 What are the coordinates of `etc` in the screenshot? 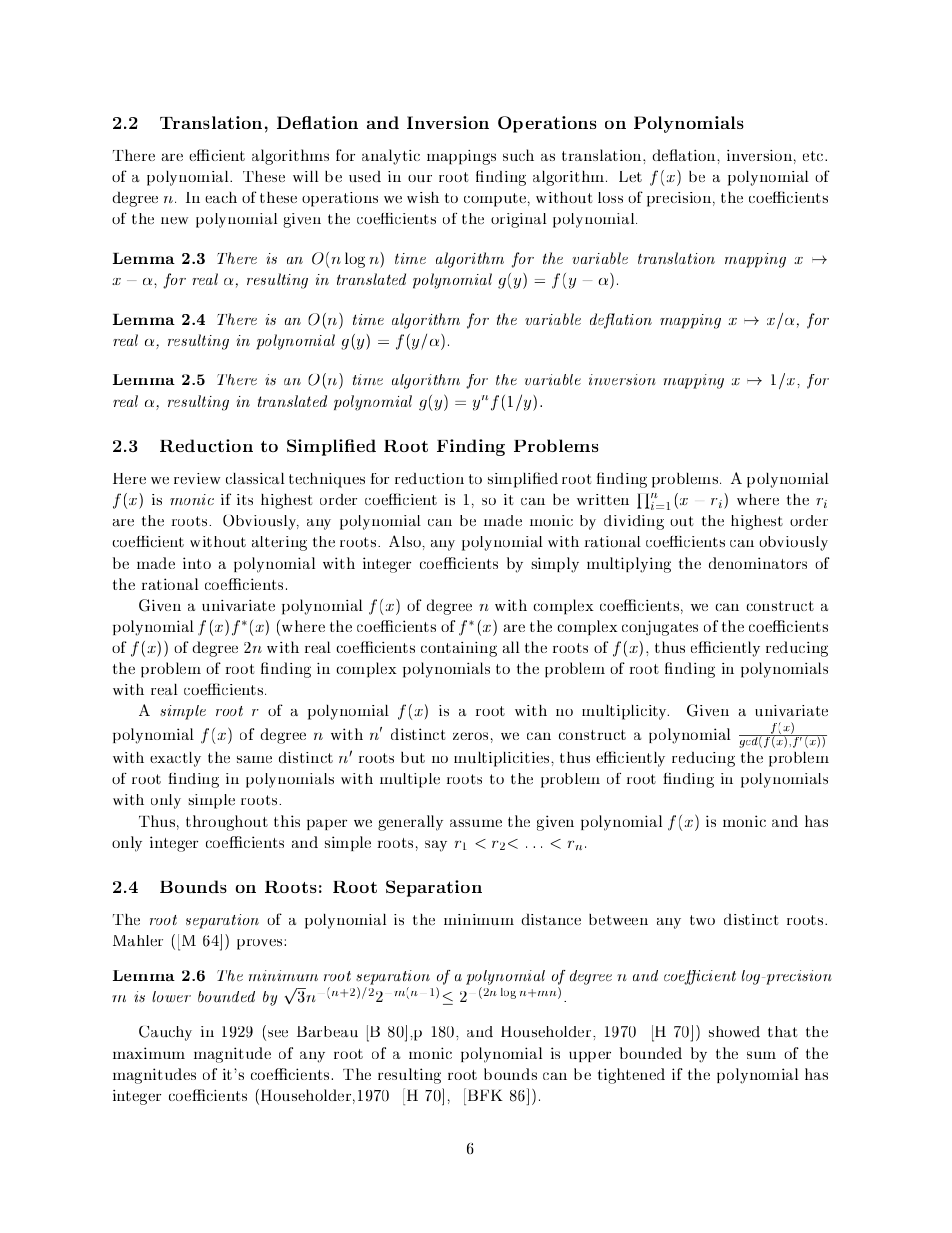 It's located at (814, 156).
